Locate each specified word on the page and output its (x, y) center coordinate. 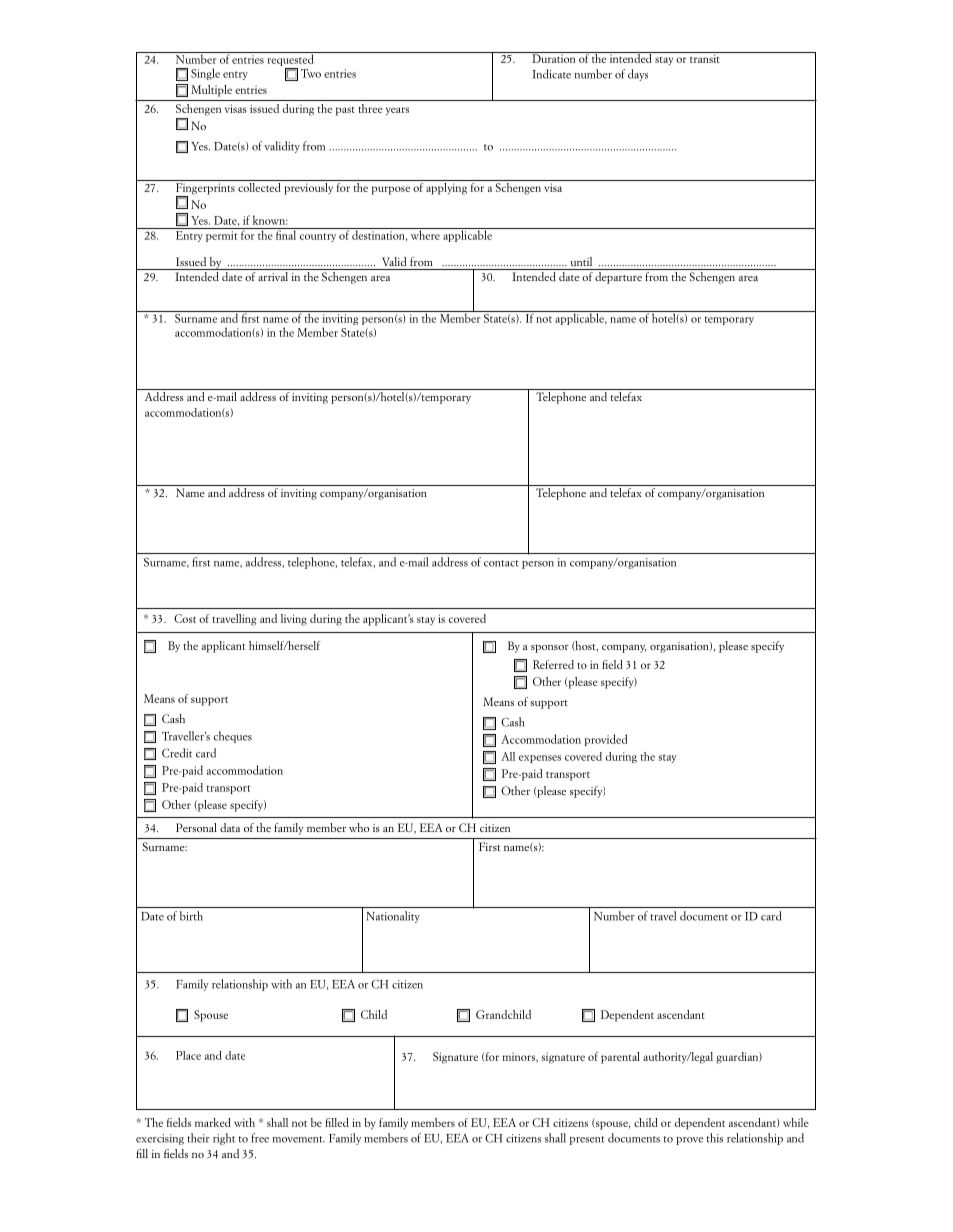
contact (501, 563)
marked (213, 1122)
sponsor (550, 648)
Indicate (551, 74)
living (294, 620)
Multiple (211, 91)
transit (705, 57)
